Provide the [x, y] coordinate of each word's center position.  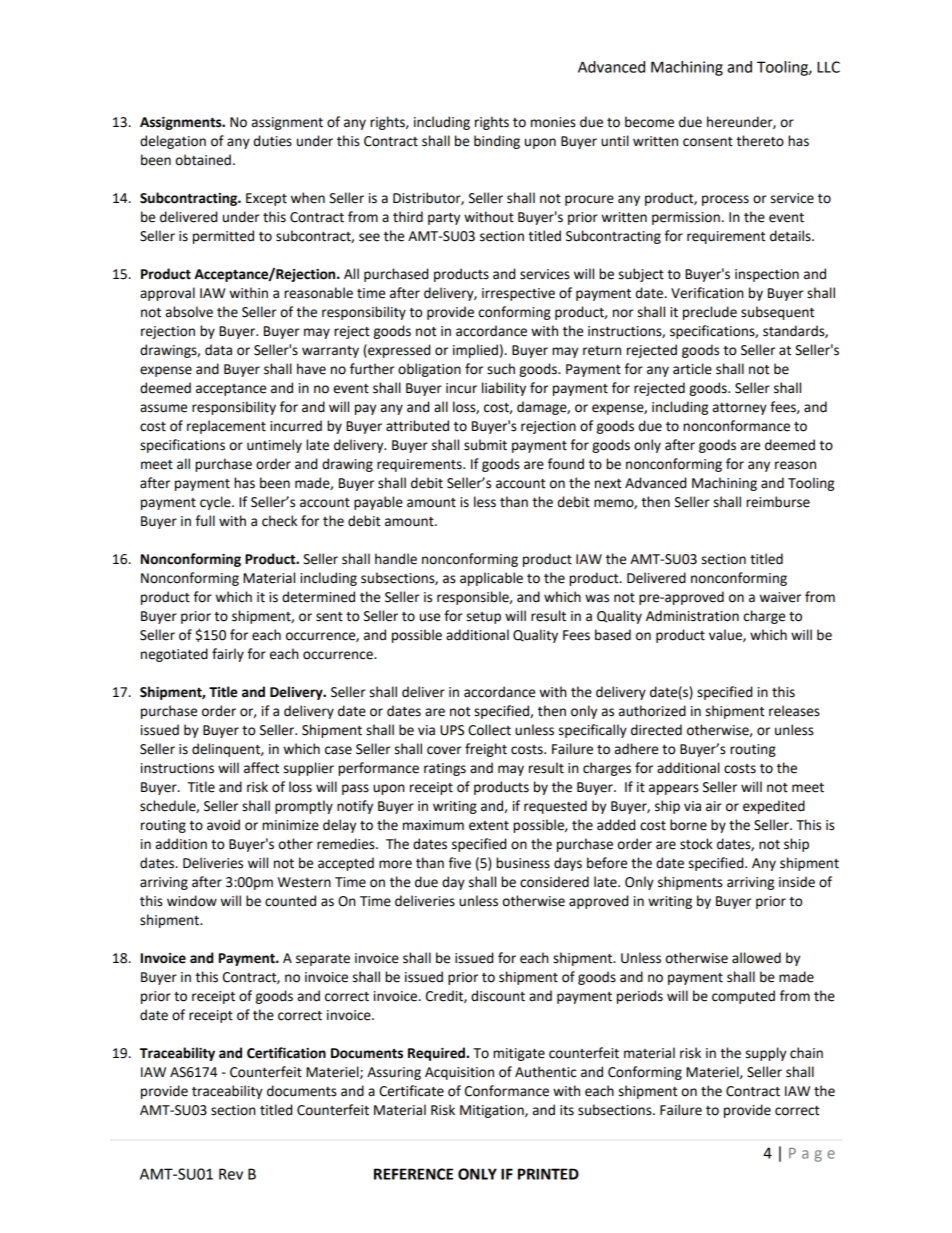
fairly [228, 655]
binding [497, 142]
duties [273, 141]
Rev [231, 1174]
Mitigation [493, 1111]
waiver [780, 597]
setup [484, 618]
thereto [760, 141]
